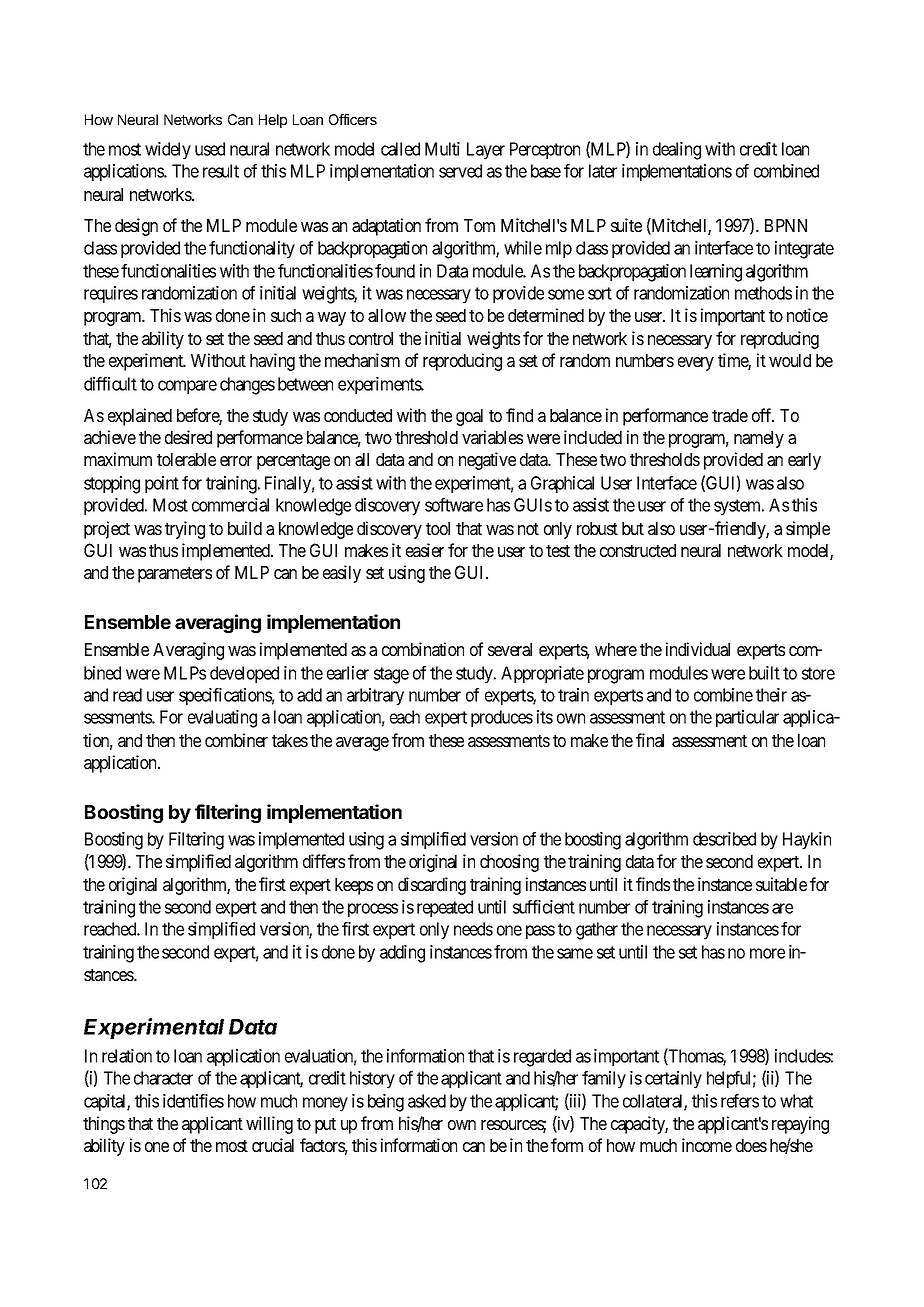 The image size is (924, 1307). Describe the element at coordinates (677, 151) in the image. I see `dealing` at that location.
